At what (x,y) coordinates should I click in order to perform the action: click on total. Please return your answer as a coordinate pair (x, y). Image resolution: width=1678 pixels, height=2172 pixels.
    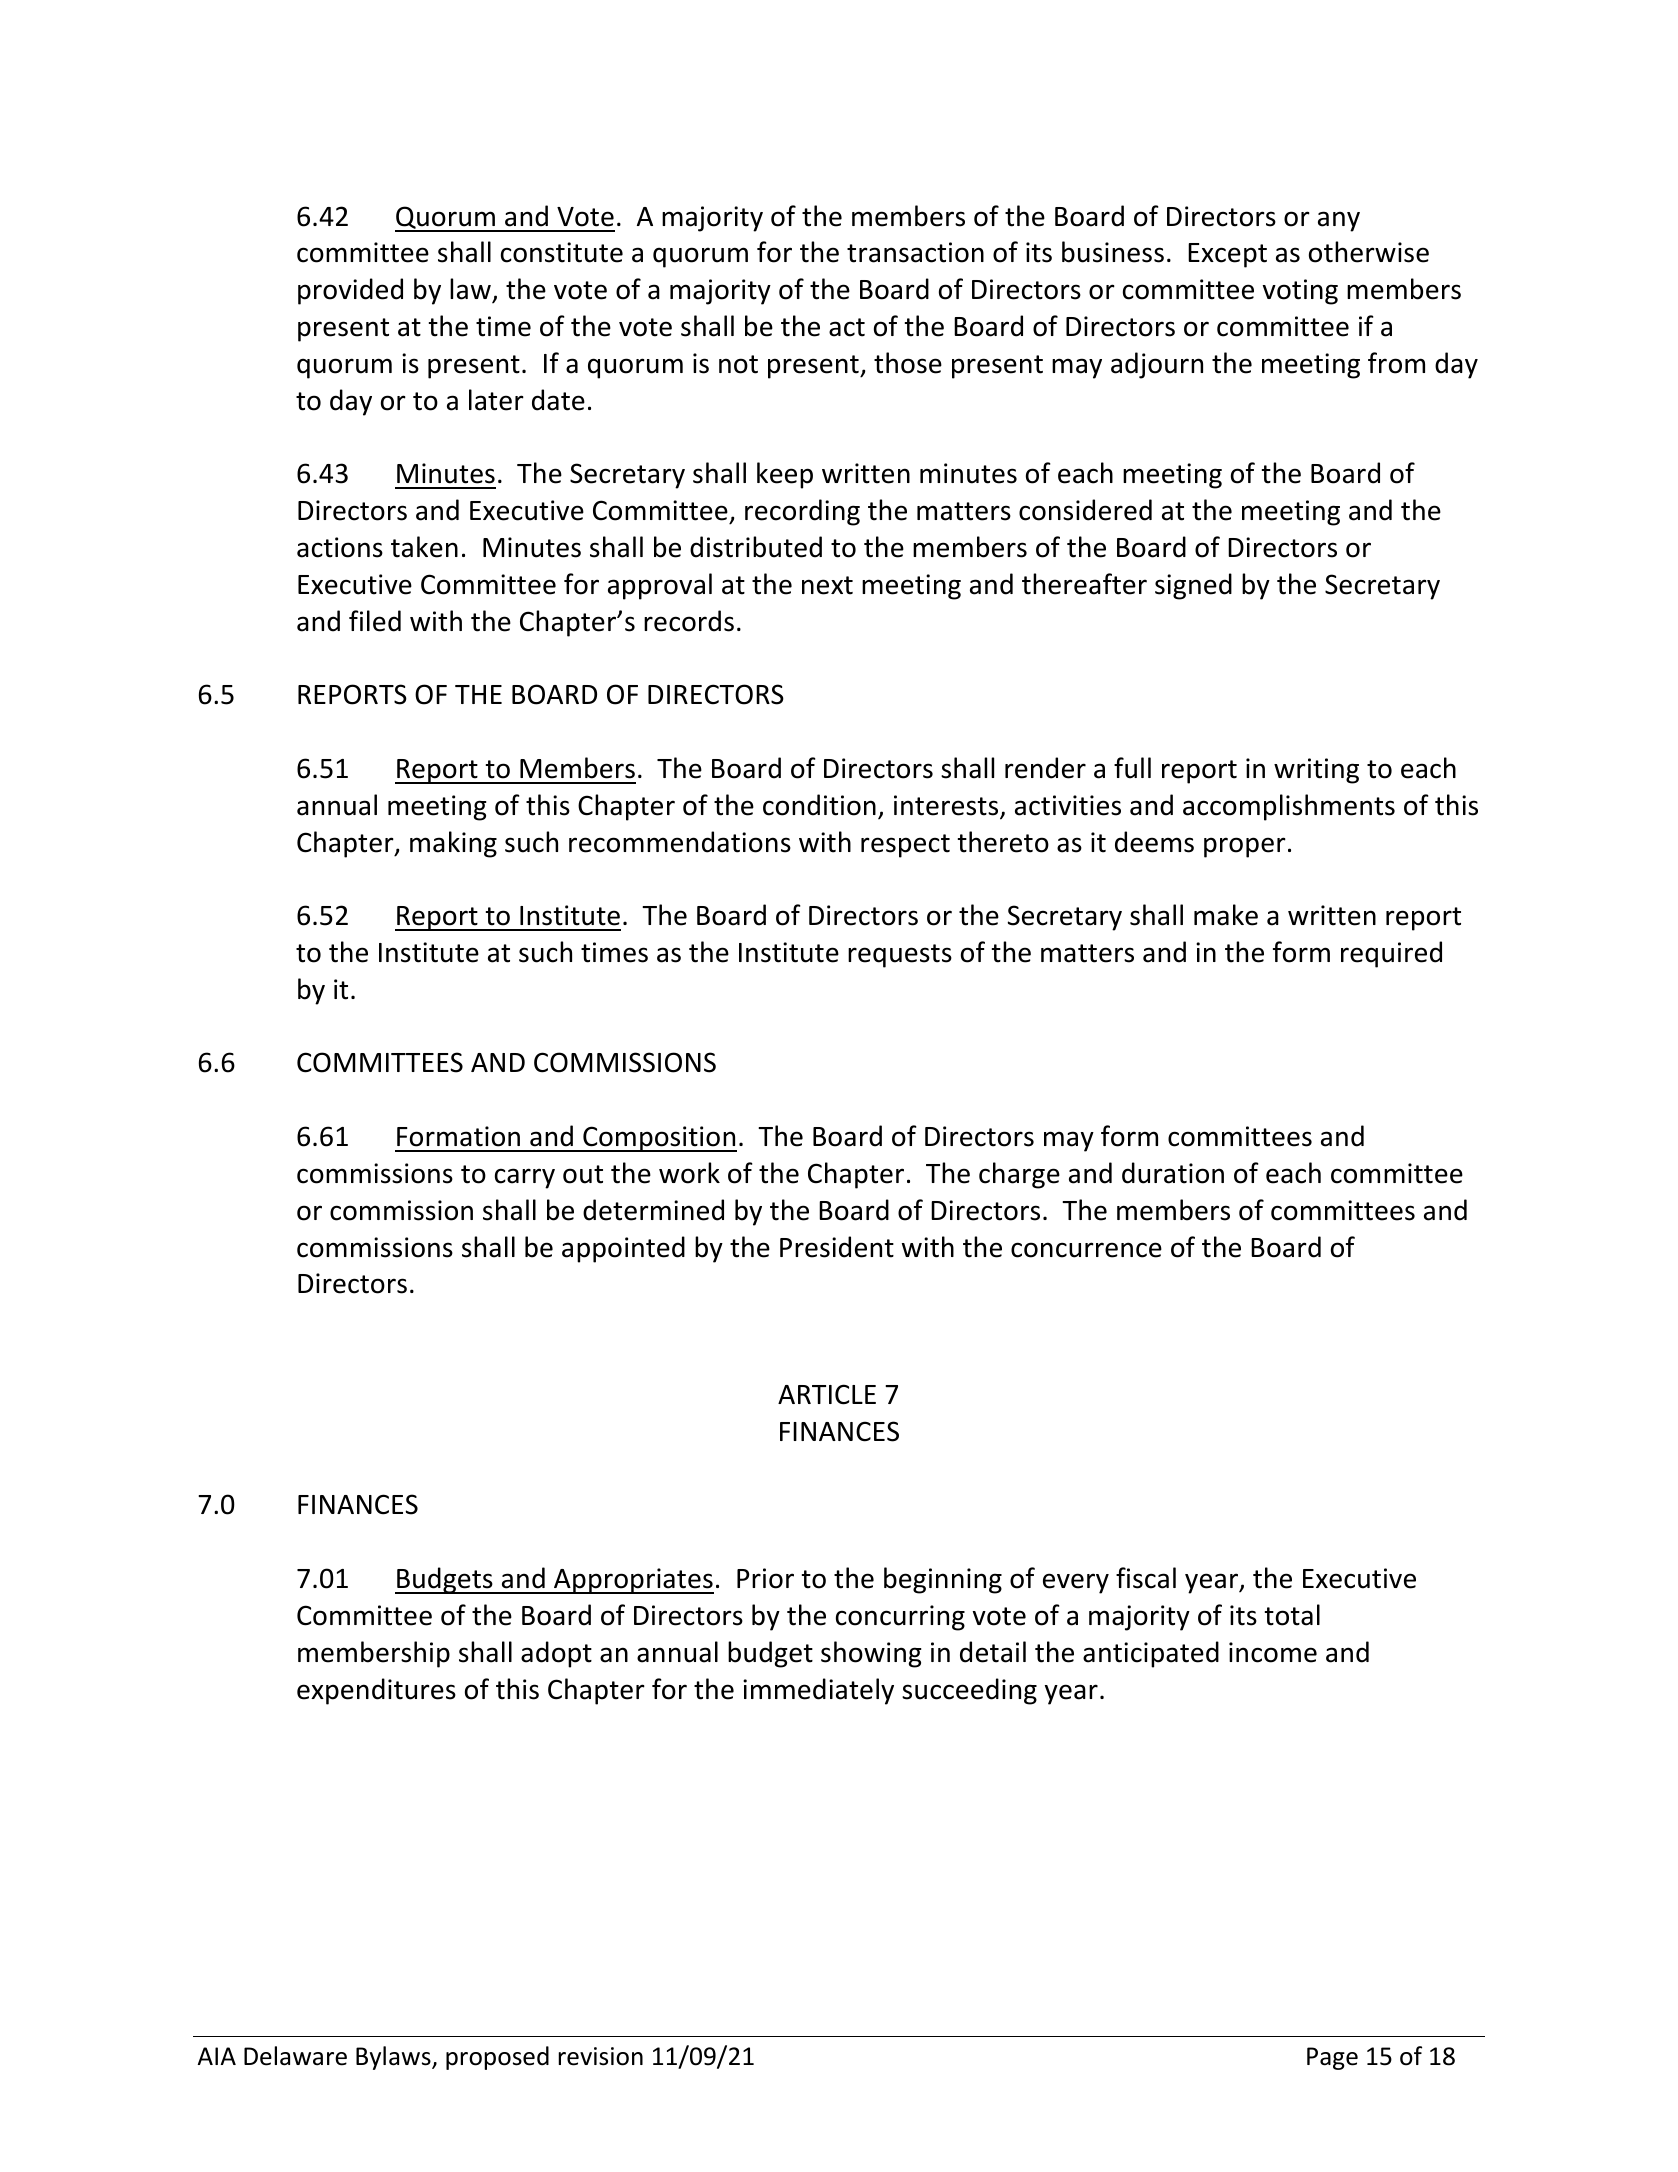
    Looking at the image, I should click on (1292, 1615).
